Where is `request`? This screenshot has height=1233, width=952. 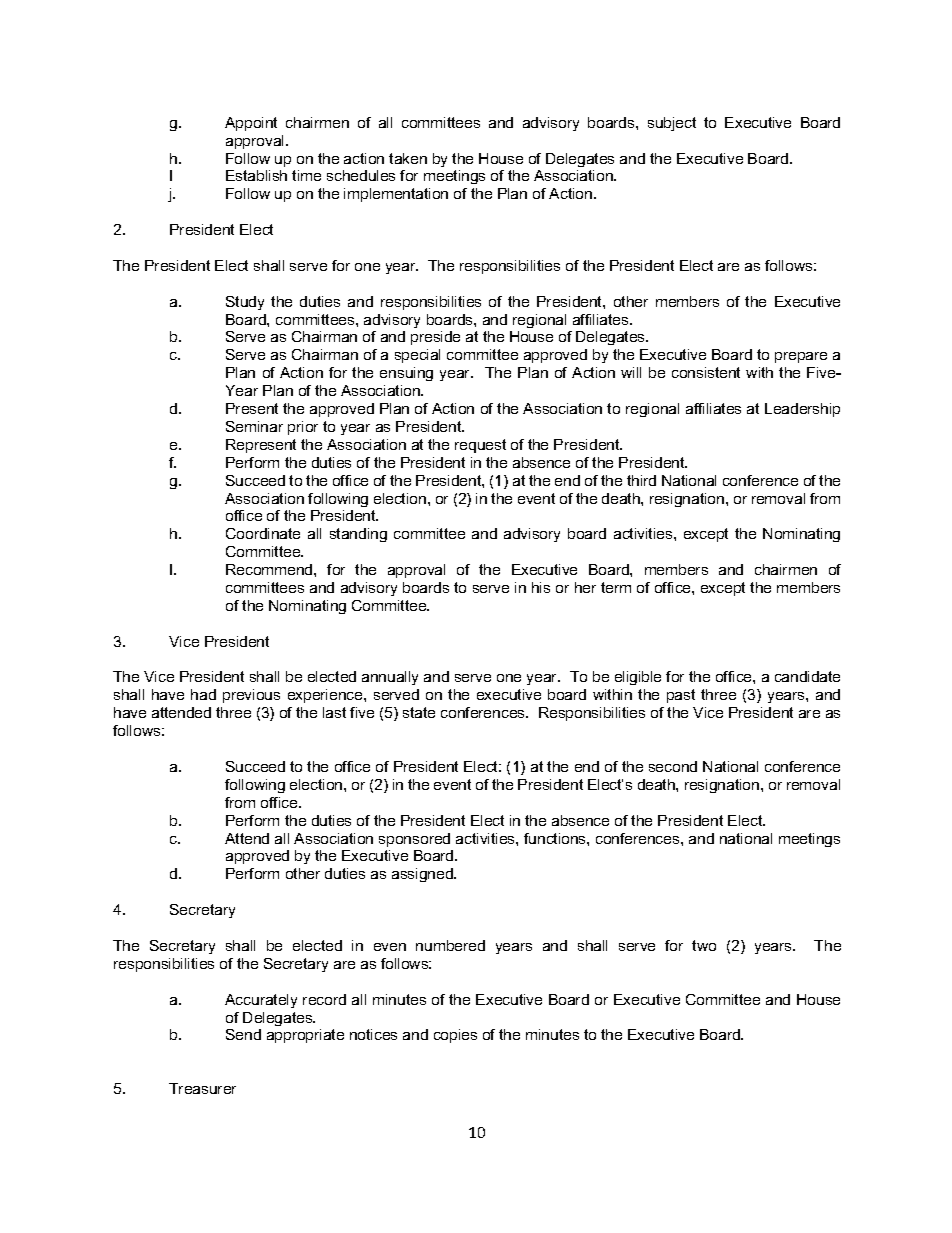 request is located at coordinates (480, 446).
